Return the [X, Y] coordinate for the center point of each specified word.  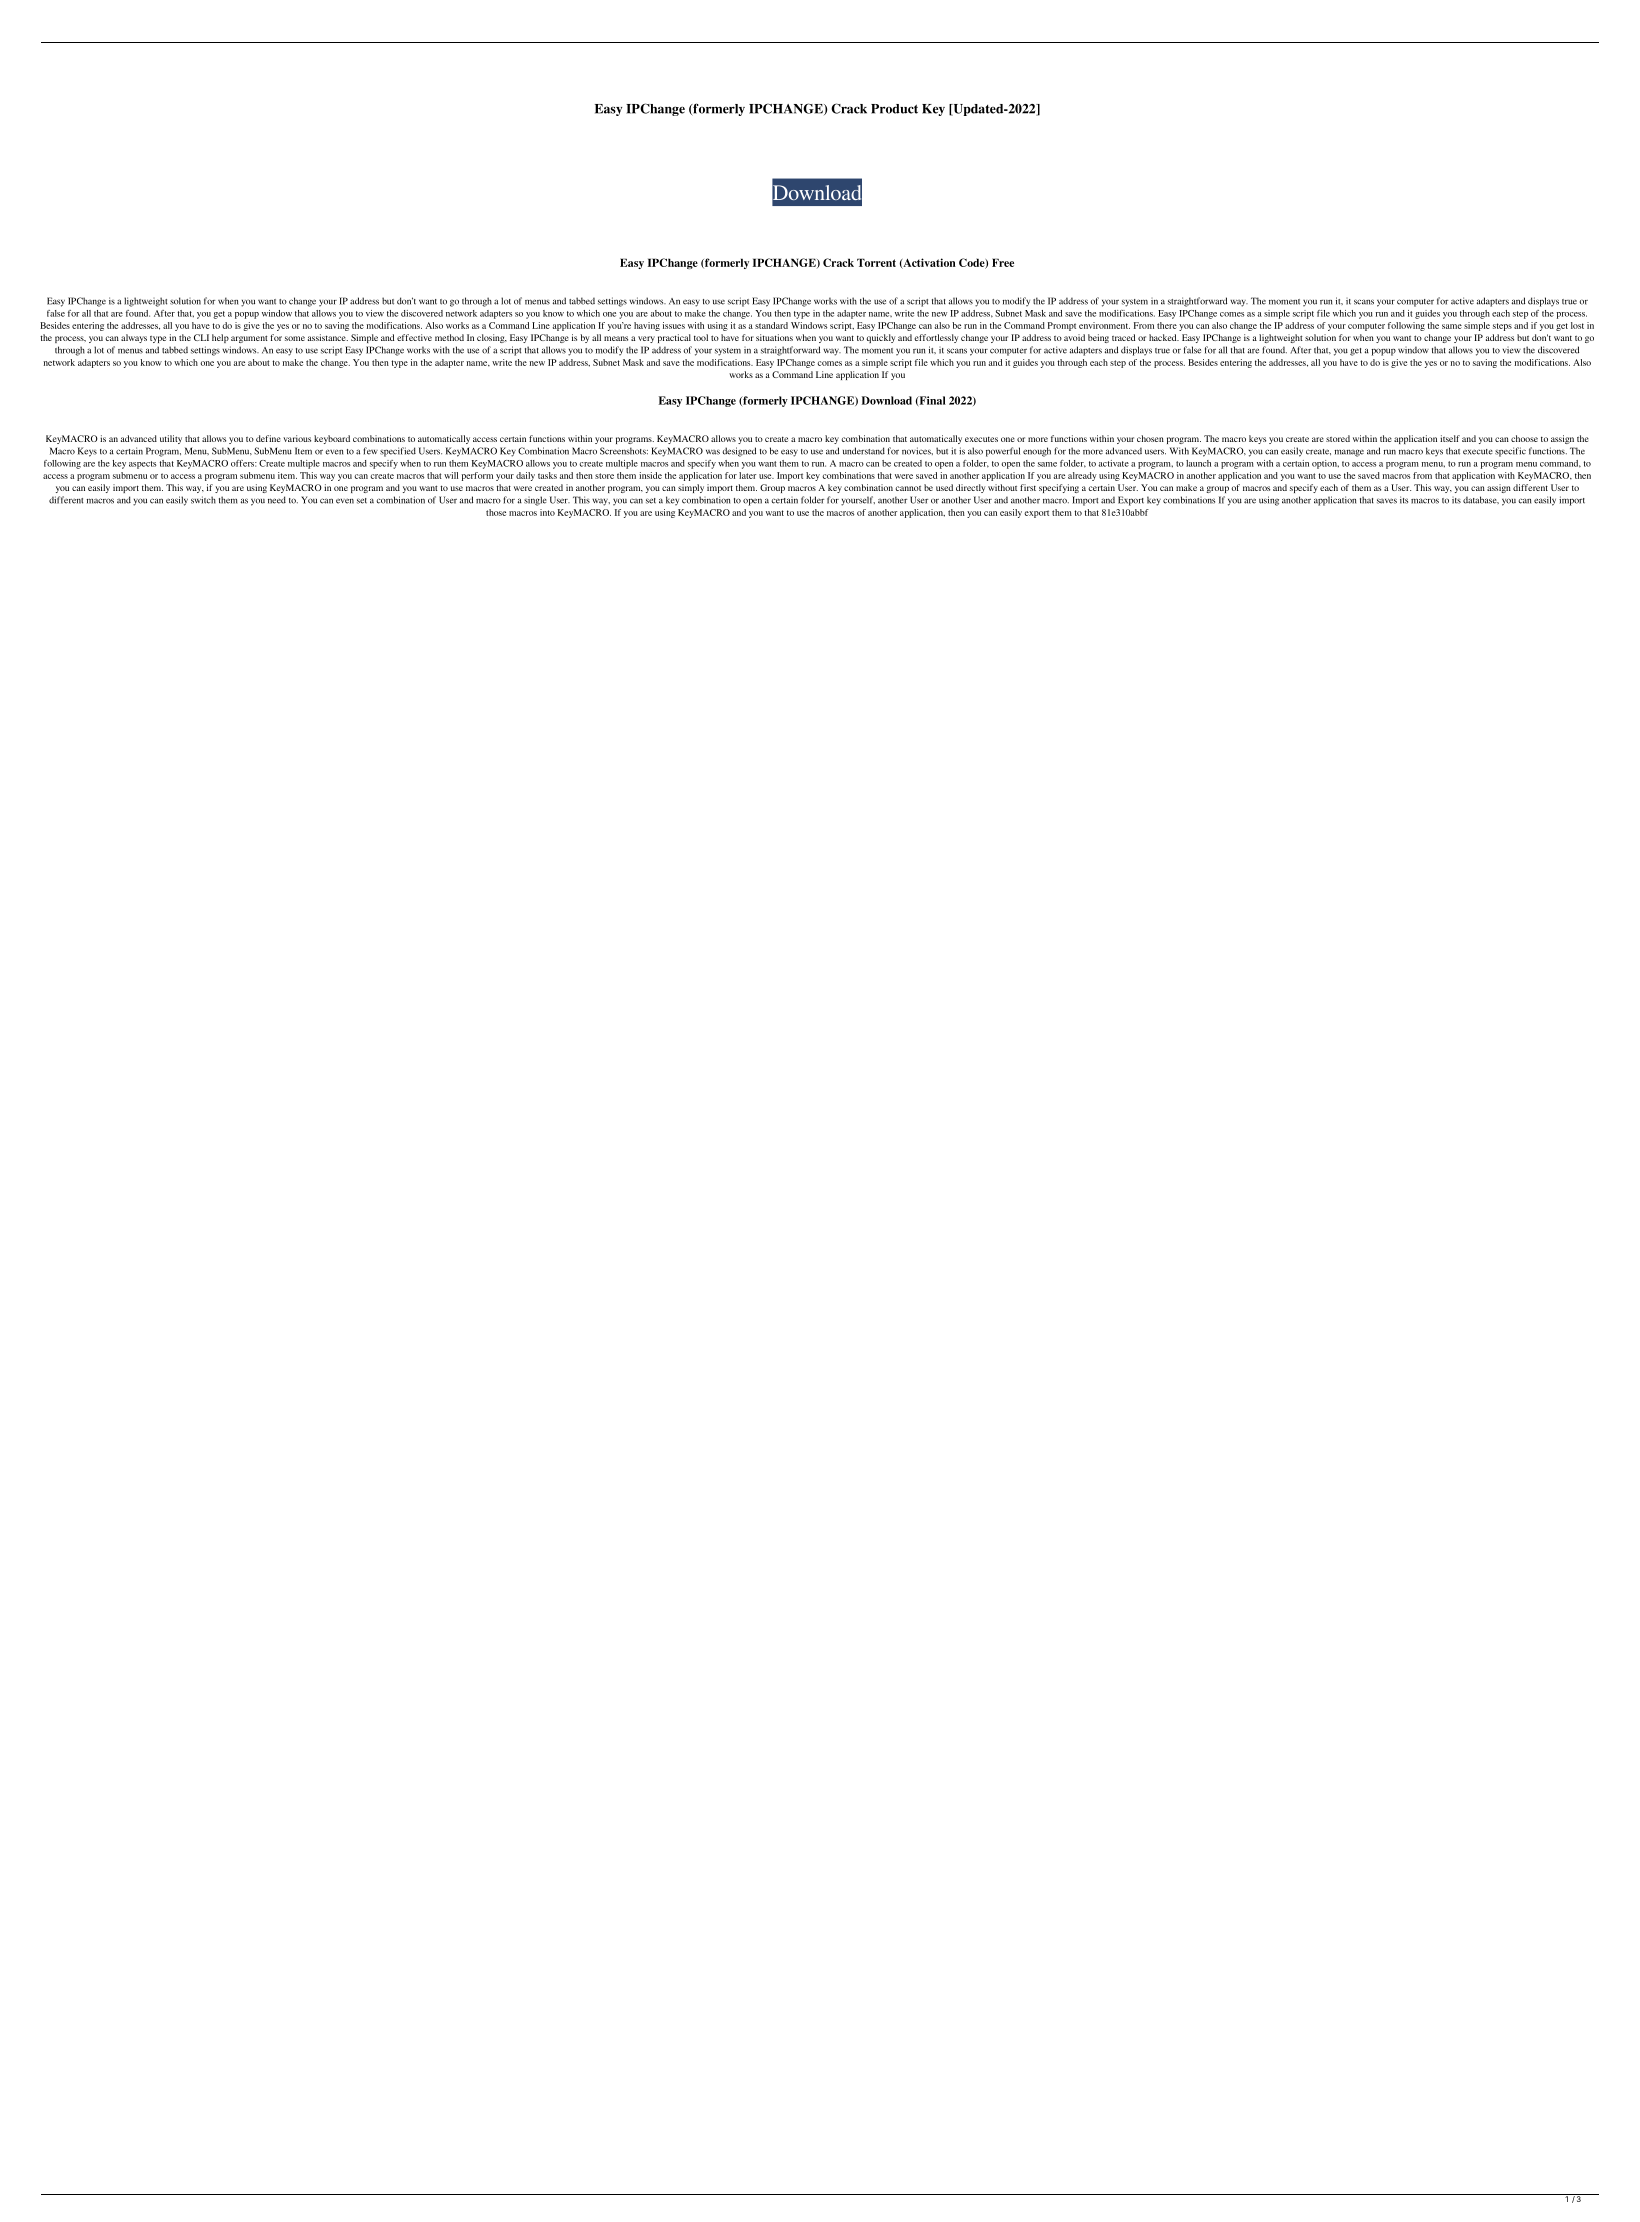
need [277, 500]
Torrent [876, 262]
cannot [908, 488]
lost [1577, 325]
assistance [328, 337]
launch [1198, 463]
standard [771, 325]
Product [894, 109]
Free [1003, 262]
